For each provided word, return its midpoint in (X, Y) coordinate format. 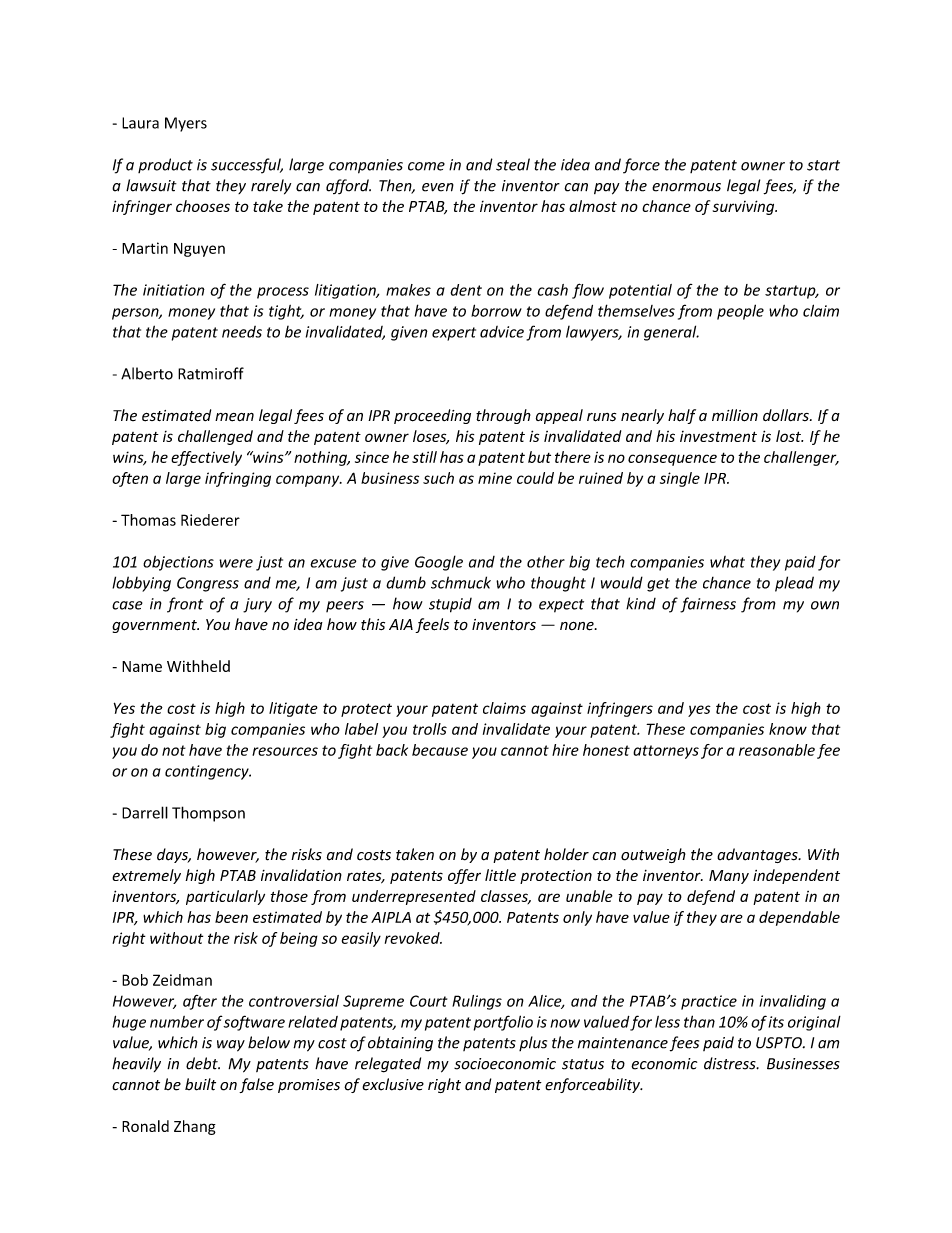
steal (513, 164)
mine (495, 478)
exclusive (393, 1084)
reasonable (777, 750)
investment (718, 436)
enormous (686, 187)
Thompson (208, 814)
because (440, 750)
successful (247, 166)
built (200, 1084)
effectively (206, 458)
